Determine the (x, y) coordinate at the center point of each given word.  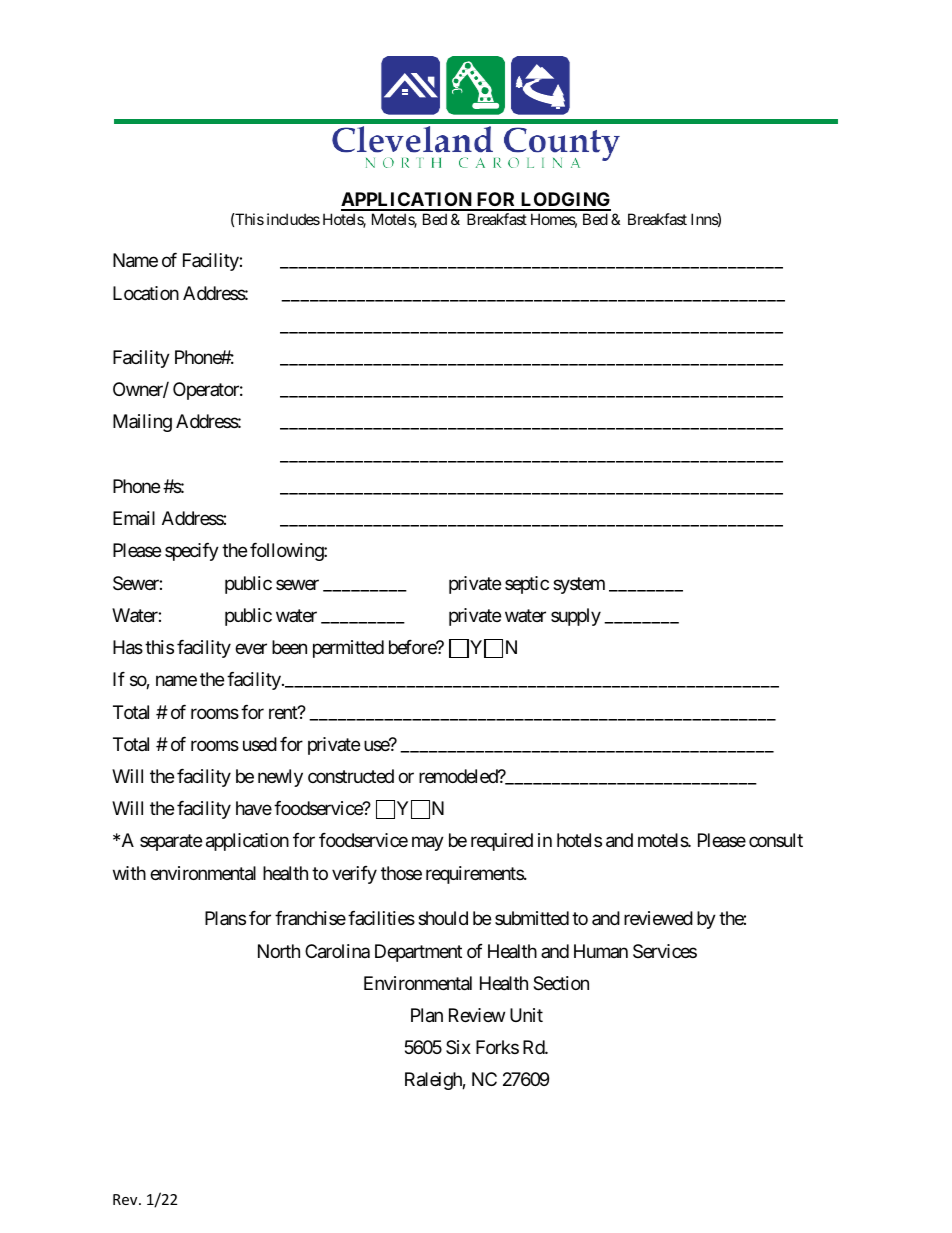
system (579, 585)
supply (576, 617)
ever (251, 649)
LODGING (564, 201)
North (279, 951)
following (287, 552)
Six (458, 1047)
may (428, 844)
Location (146, 293)
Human (601, 951)
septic (527, 585)
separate (171, 843)
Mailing (142, 423)
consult (776, 840)
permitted (348, 649)
